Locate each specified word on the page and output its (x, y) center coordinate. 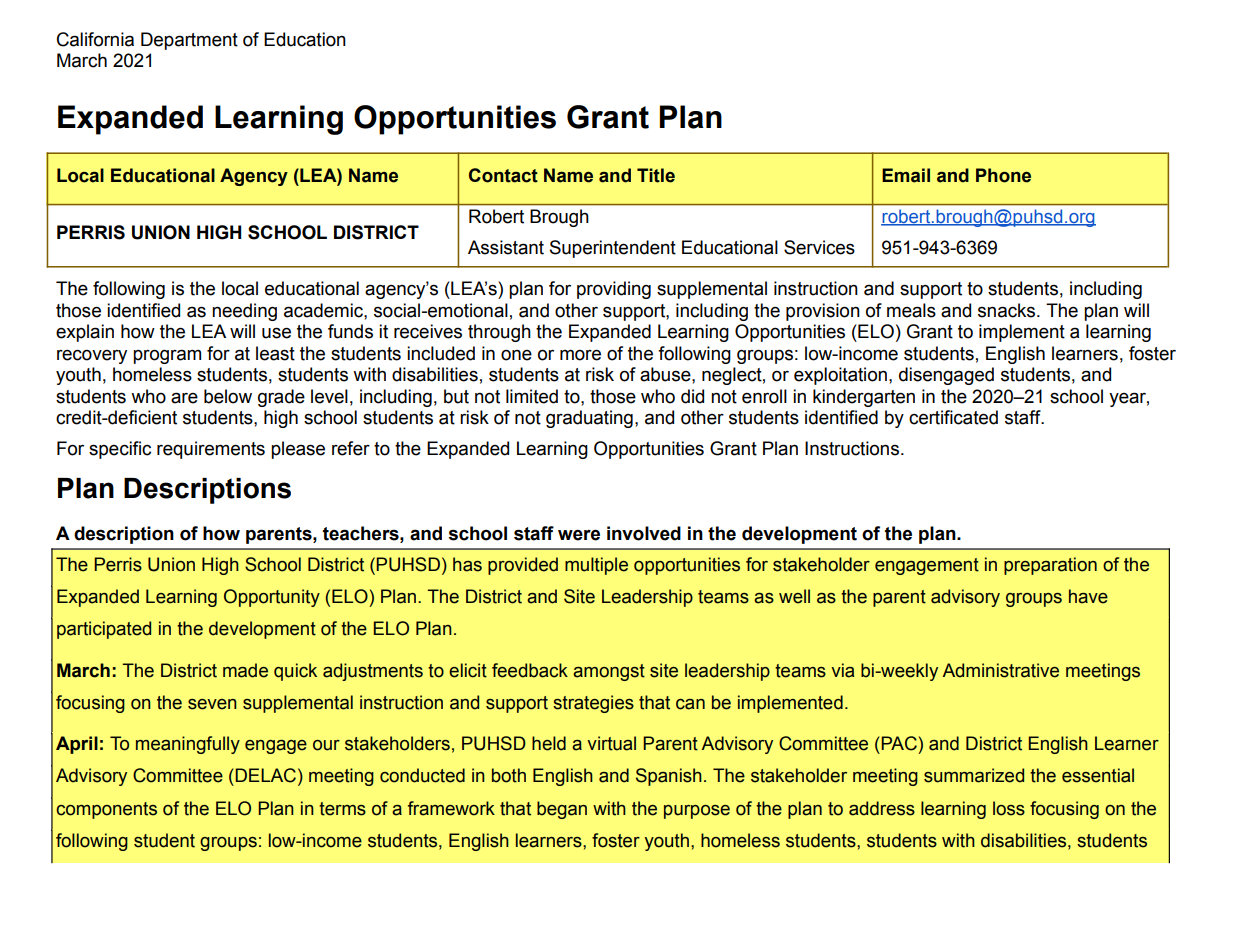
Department (189, 41)
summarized (974, 775)
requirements (211, 450)
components (106, 810)
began (562, 810)
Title (656, 175)
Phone (1003, 175)
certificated (953, 417)
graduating (589, 419)
